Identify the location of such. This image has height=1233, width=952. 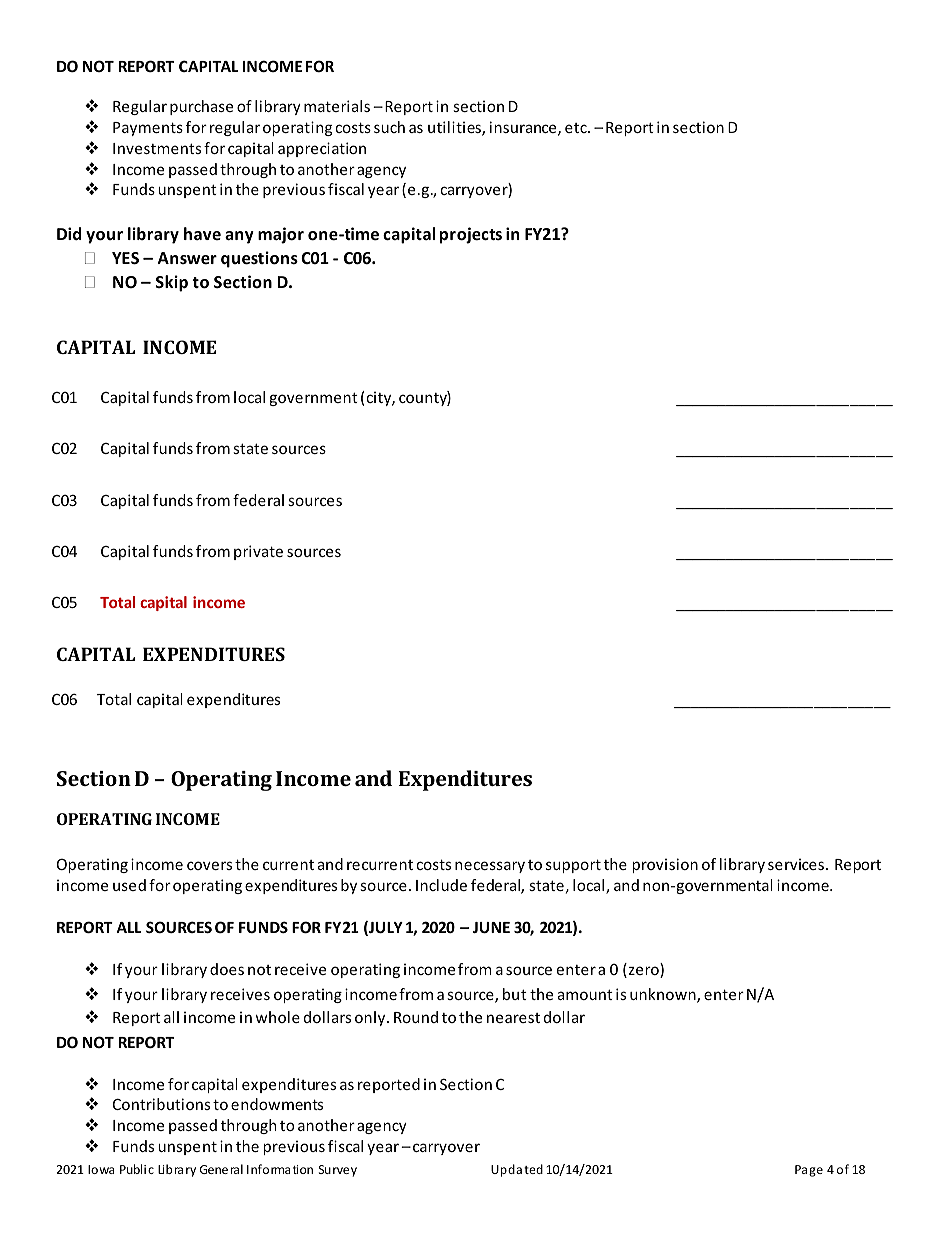
(389, 127).
